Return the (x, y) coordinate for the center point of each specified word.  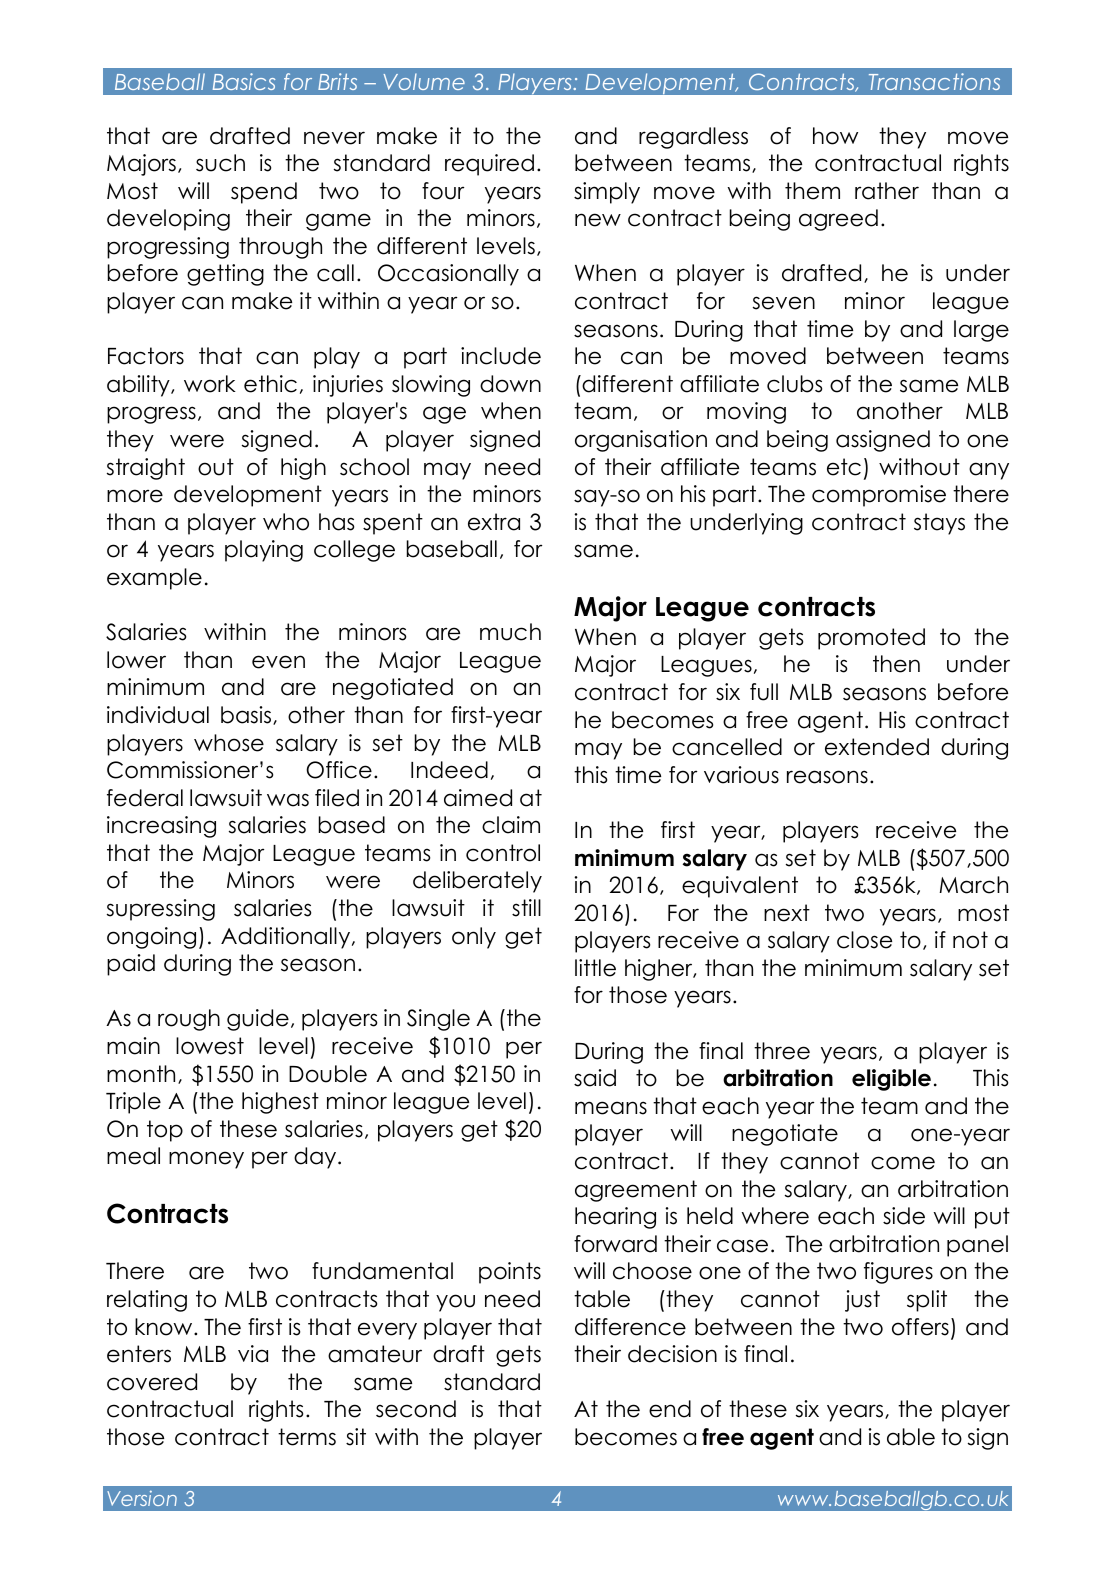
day (316, 1158)
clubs (794, 384)
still (526, 908)
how (835, 136)
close (864, 940)
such (220, 163)
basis (247, 715)
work (210, 384)
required (489, 165)
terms (307, 1437)
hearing (615, 1218)
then (896, 664)
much (510, 632)
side (904, 1216)
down (510, 384)
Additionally (287, 938)
